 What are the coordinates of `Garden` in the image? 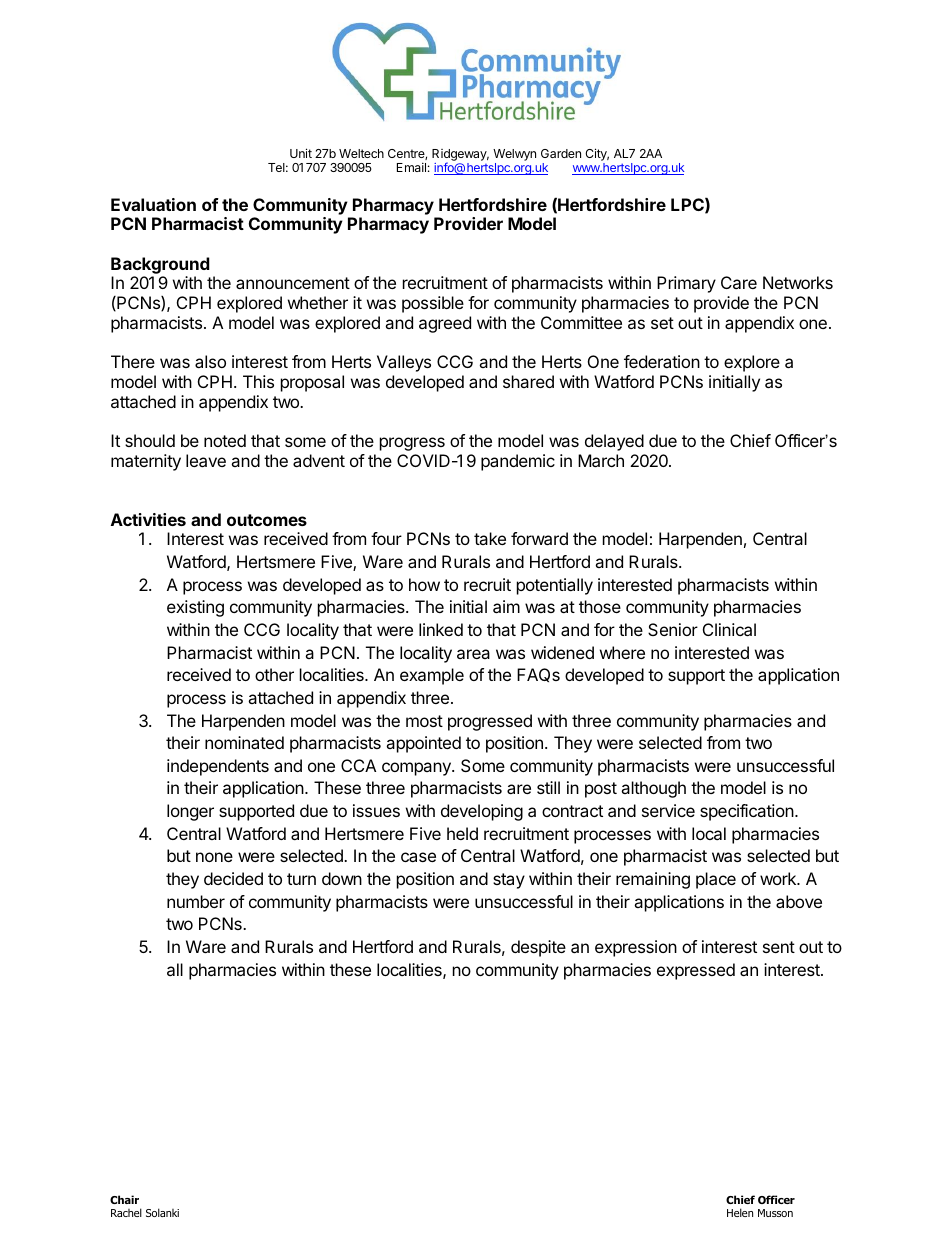 It's located at (561, 153).
